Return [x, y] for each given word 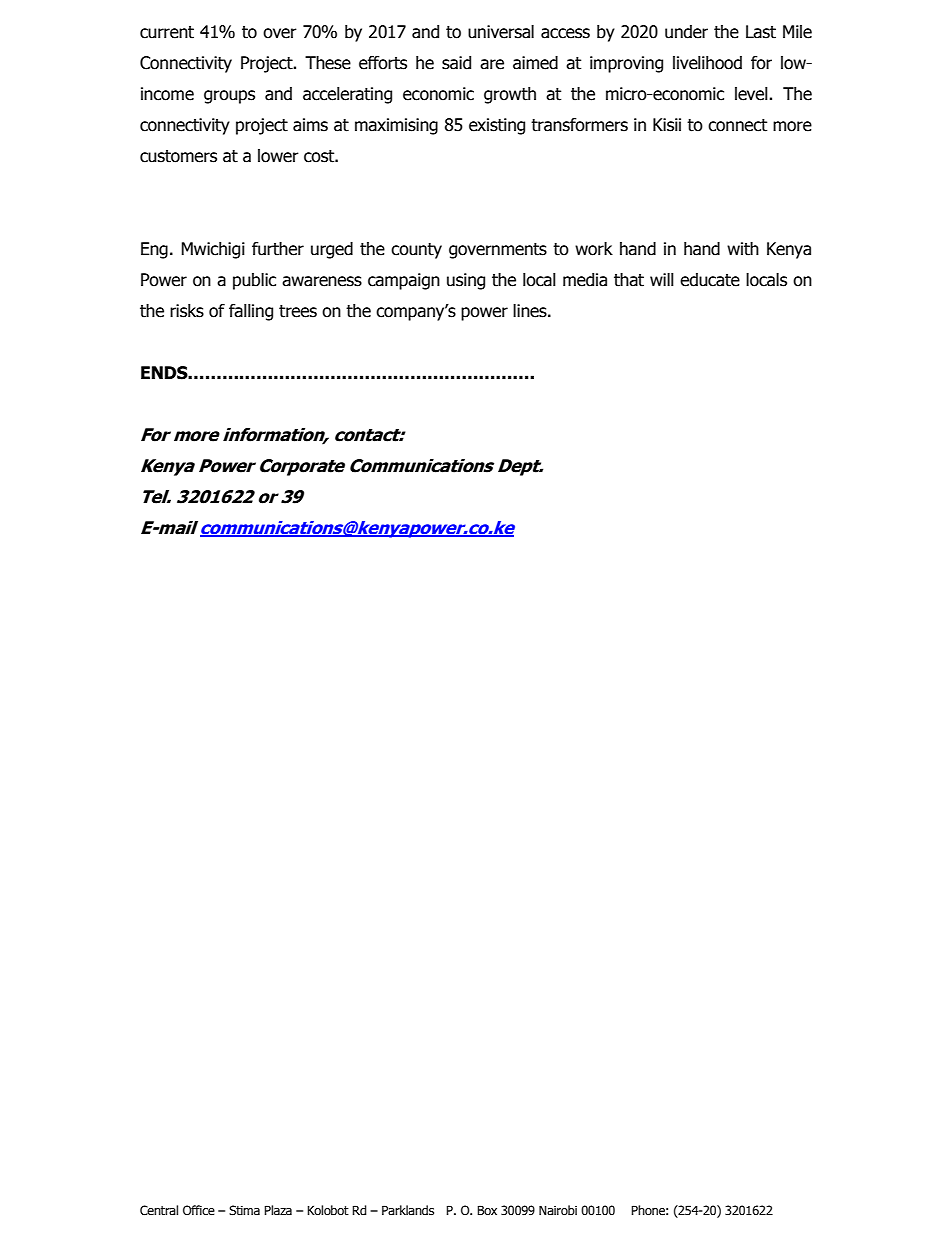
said [456, 63]
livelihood [707, 63]
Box [487, 1210]
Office [199, 1210]
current [167, 32]
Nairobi [558, 1210]
